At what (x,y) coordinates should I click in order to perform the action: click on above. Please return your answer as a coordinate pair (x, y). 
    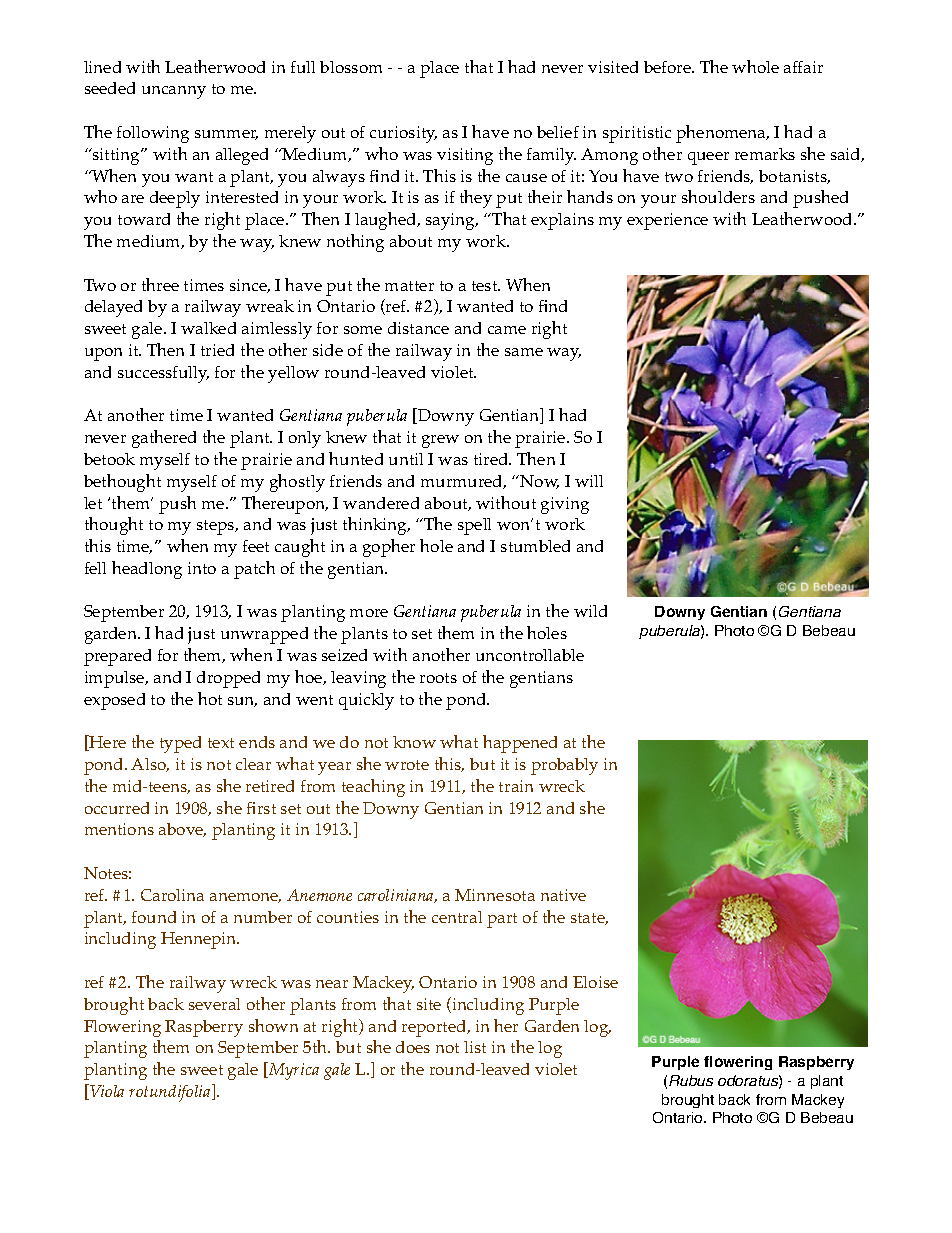
    Looking at the image, I should click on (182, 830).
